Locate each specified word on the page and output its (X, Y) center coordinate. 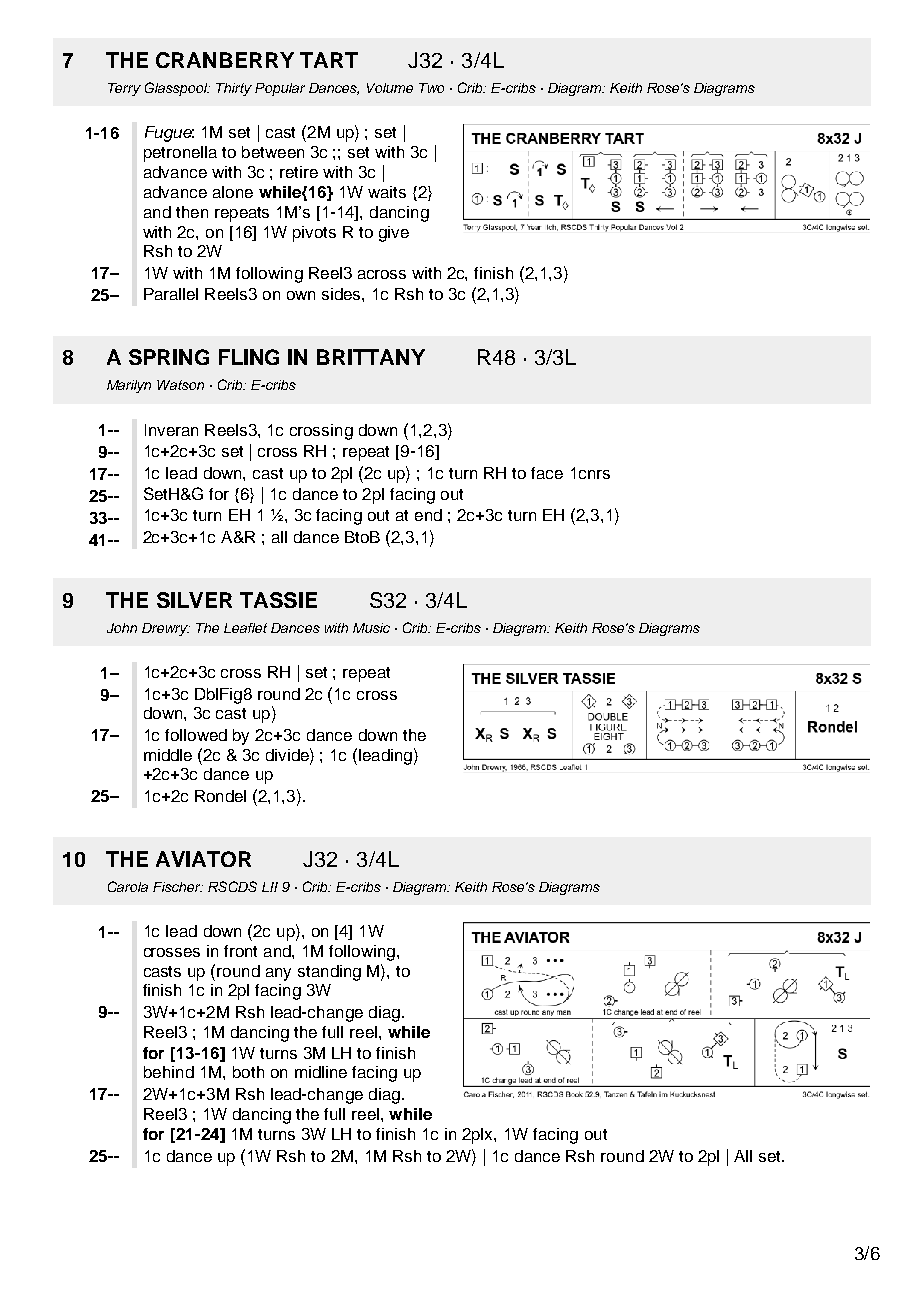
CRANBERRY (225, 60)
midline (321, 1072)
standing (329, 973)
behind (169, 1072)
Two (431, 88)
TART (329, 60)
